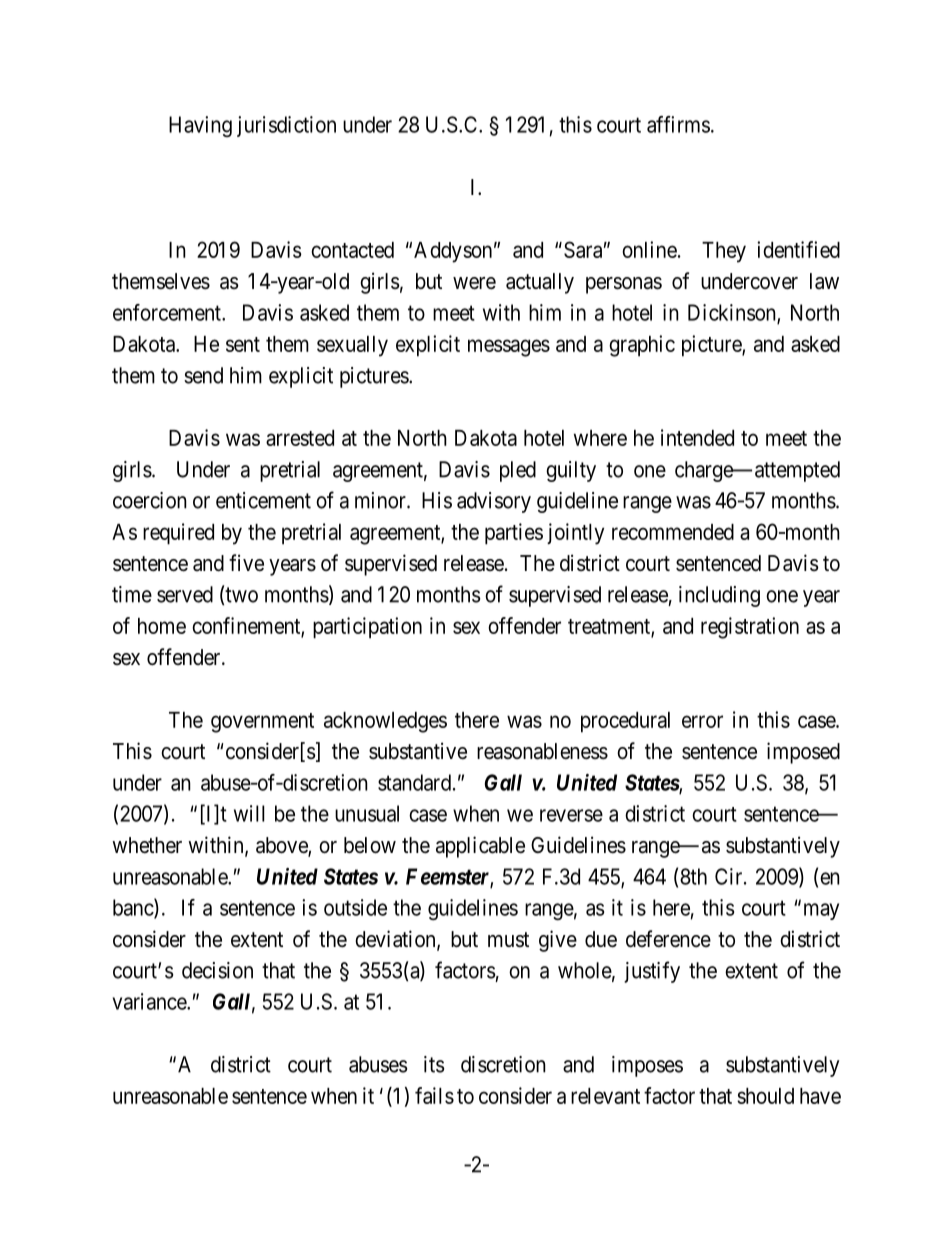  I want to click on were, so click(474, 283).
